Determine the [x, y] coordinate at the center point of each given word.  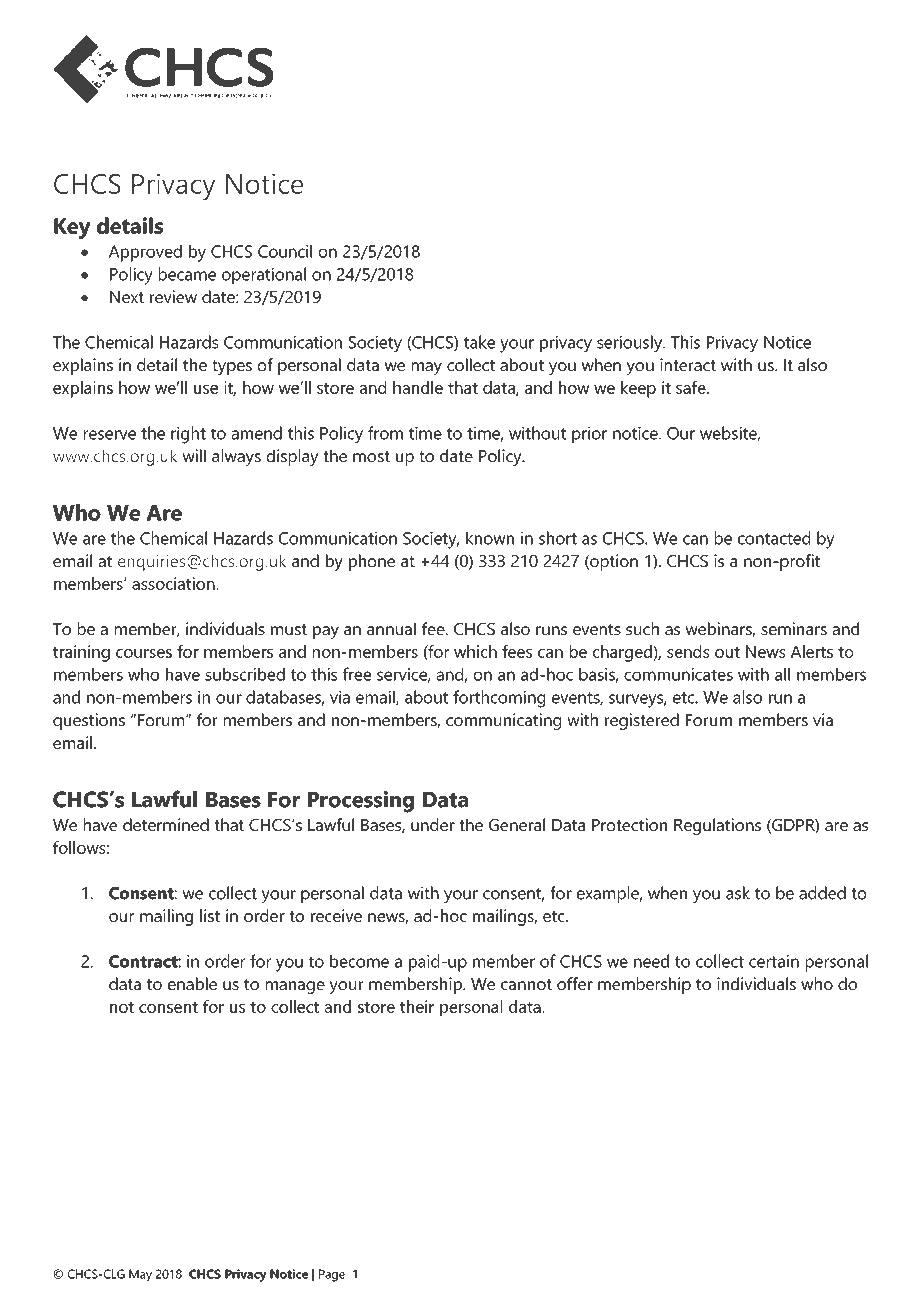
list [210, 915]
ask [738, 893]
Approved [145, 253]
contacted [774, 538]
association [174, 583]
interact [688, 364]
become [359, 961]
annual [391, 628]
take [479, 342]
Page [332, 1275]
